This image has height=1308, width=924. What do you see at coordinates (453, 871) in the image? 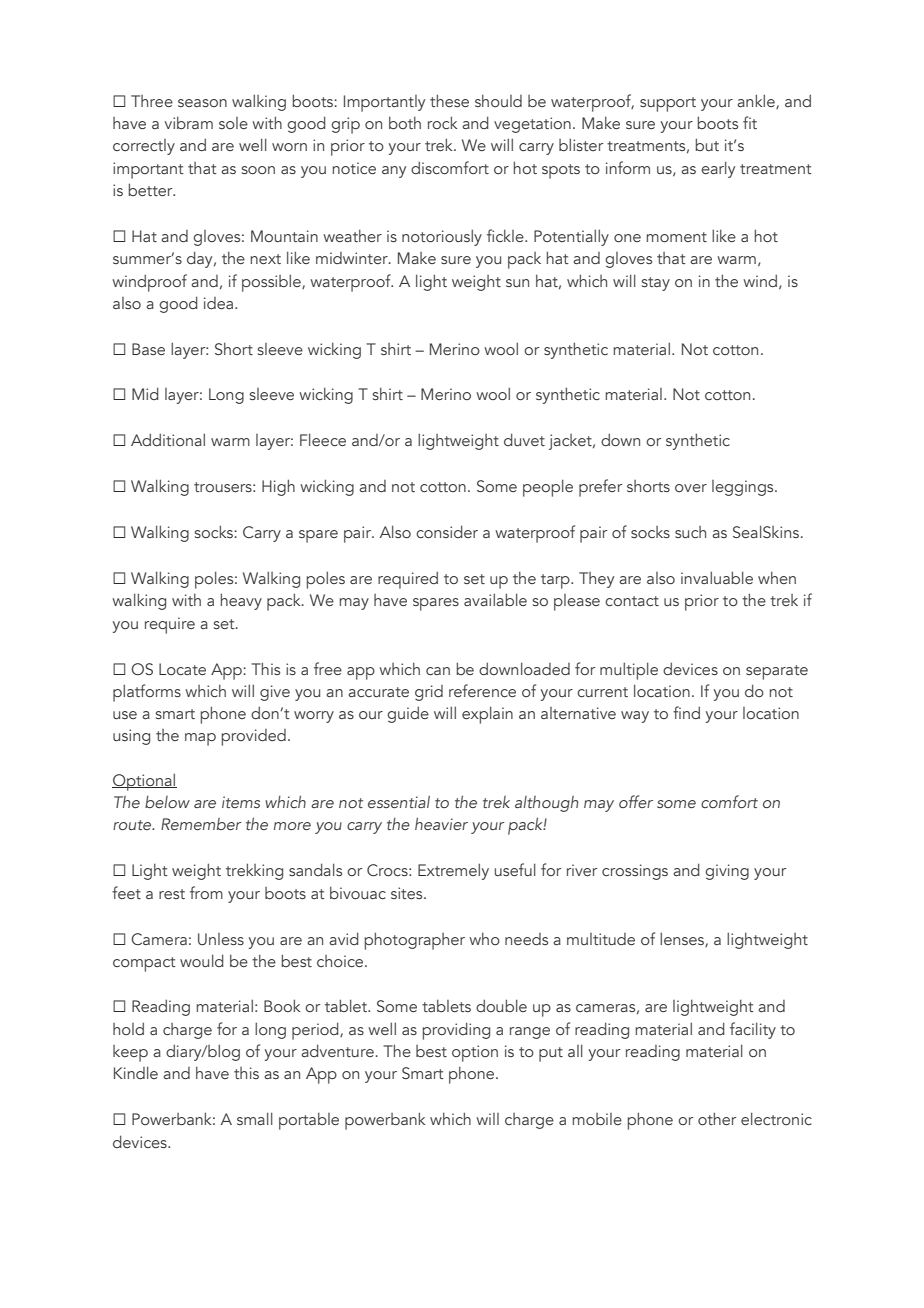
I see `Extremely` at bounding box center [453, 871].
